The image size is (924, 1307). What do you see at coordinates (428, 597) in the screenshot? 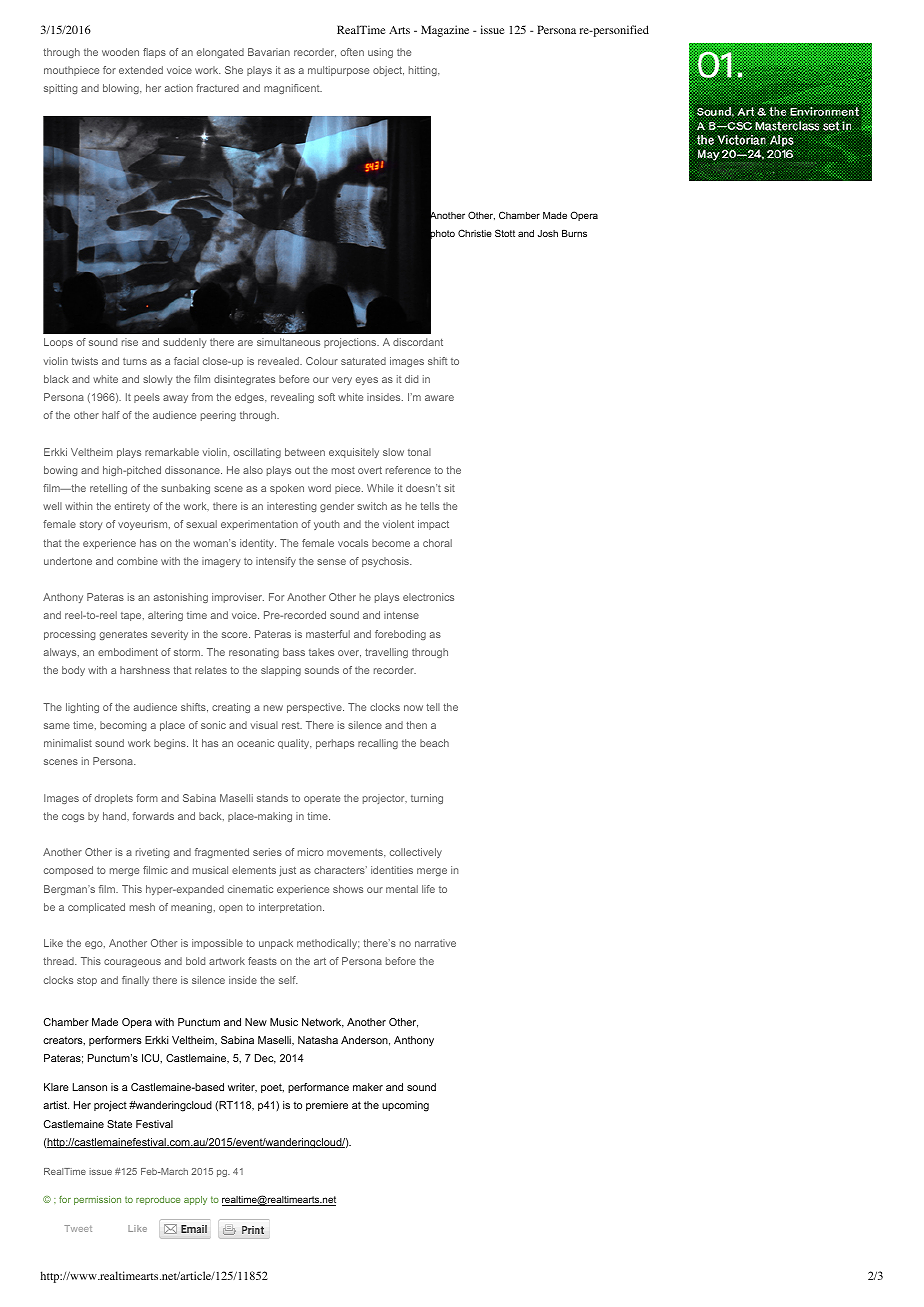
I see `electronics` at bounding box center [428, 597].
